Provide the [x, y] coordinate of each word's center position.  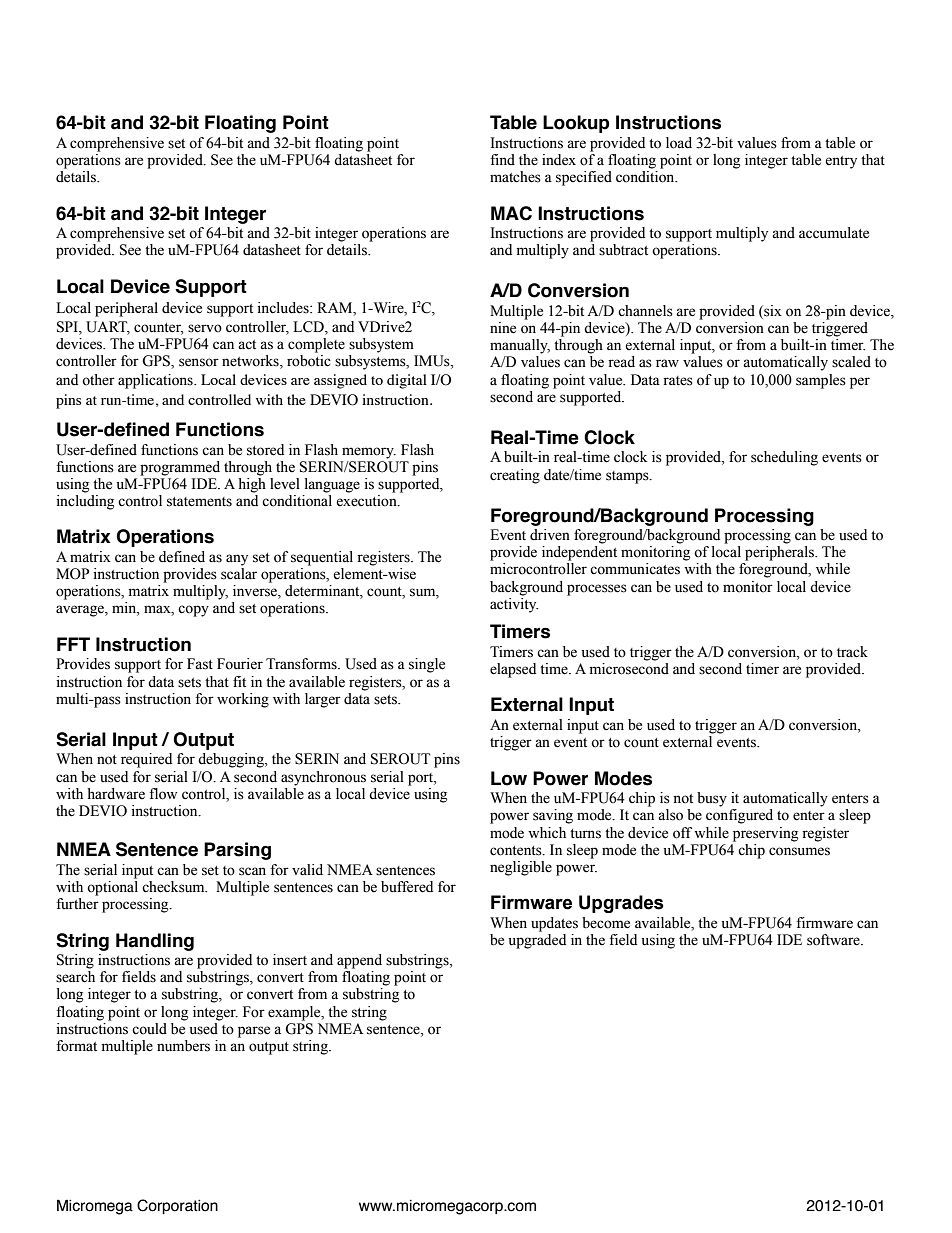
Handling [155, 942]
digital [407, 381]
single [427, 665]
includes [284, 308]
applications [156, 381]
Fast [200, 664]
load [679, 143]
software [834, 940]
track [852, 652]
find [502, 160]
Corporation [177, 1206]
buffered [407, 887]
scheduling [784, 458]
